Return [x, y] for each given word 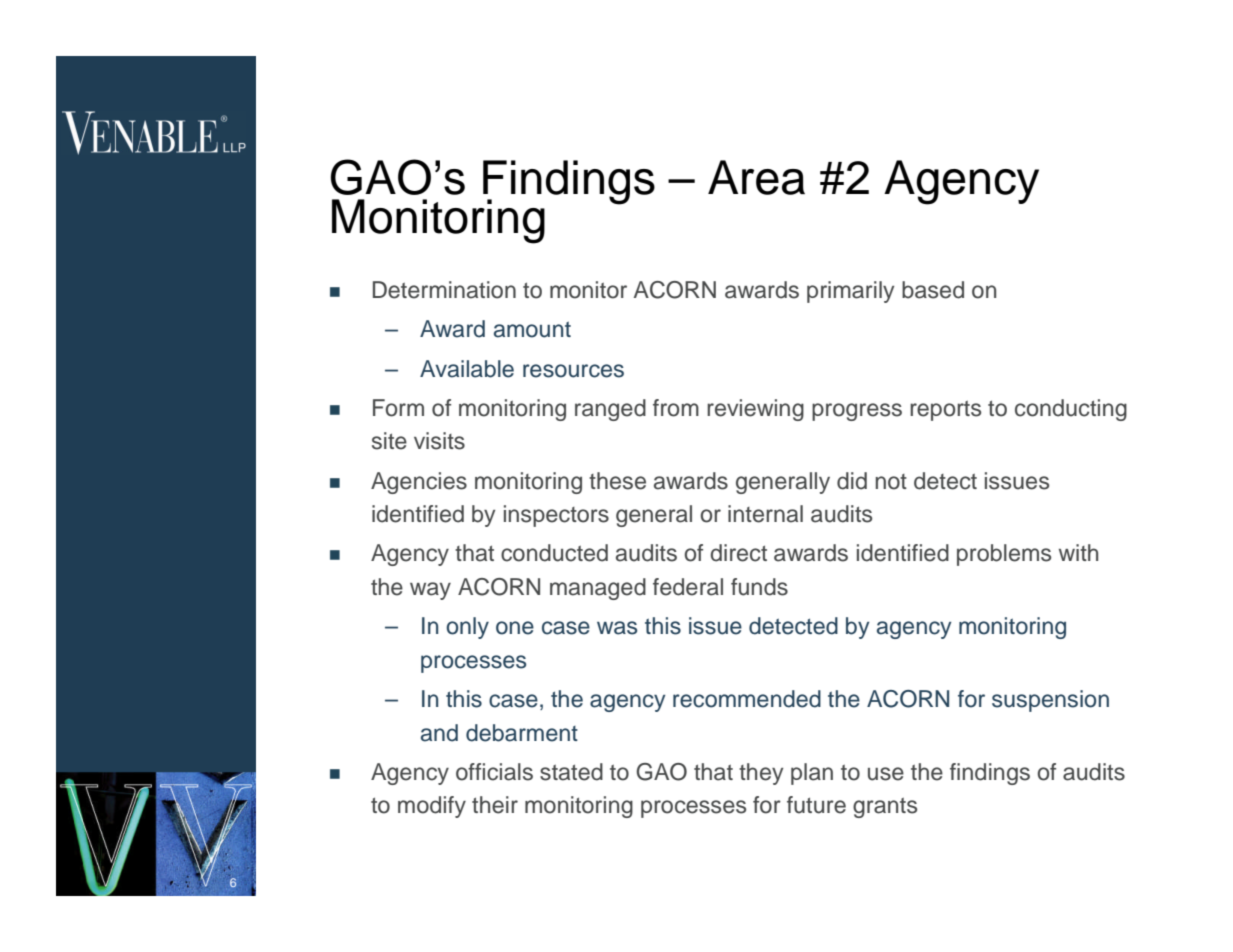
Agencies [419, 483]
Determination [444, 290]
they [761, 774]
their [495, 805]
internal [765, 514]
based [933, 290]
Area [756, 177]
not [891, 482]
